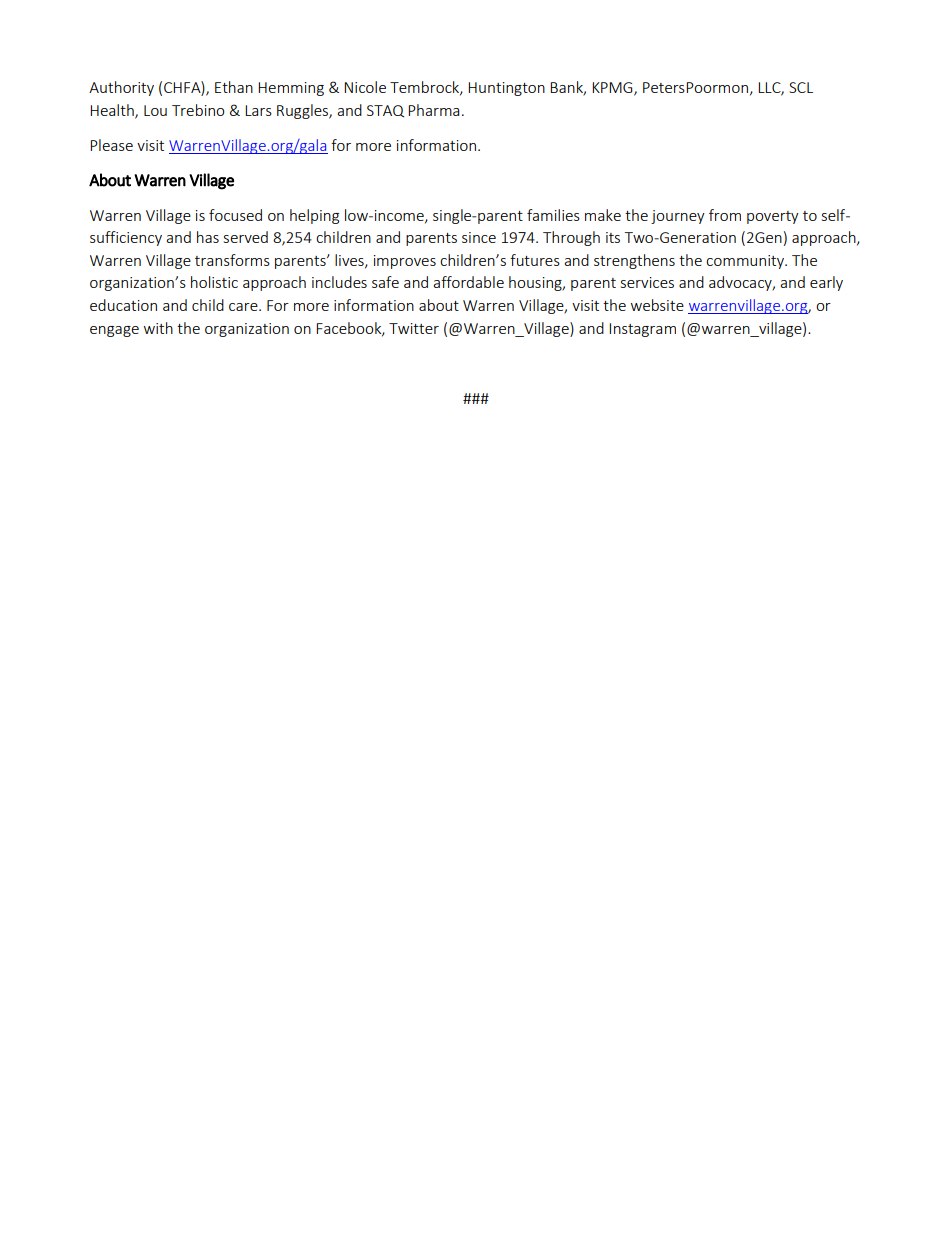 Image resolution: width=952 pixels, height=1233 pixels. What do you see at coordinates (433, 110) in the page?
I see `Pharma` at bounding box center [433, 110].
